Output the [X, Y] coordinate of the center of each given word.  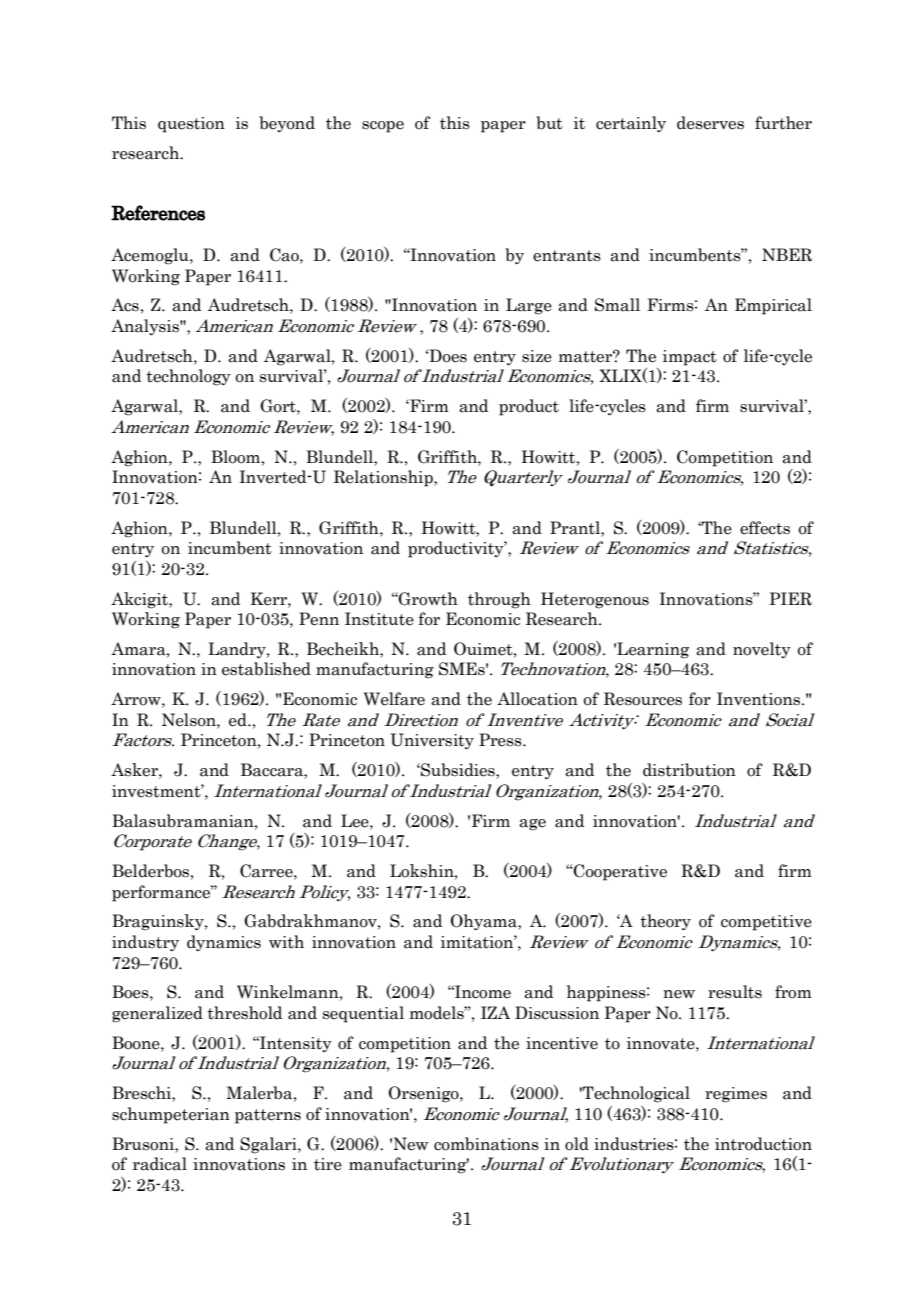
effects [765, 528]
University [432, 741]
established [266, 669]
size [537, 356]
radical [160, 1164]
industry [145, 943]
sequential [363, 1014]
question [191, 125]
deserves [710, 123]
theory [665, 922]
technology [188, 377]
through [499, 600]
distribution [689, 770]
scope [383, 127]
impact [690, 358]
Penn [319, 619]
